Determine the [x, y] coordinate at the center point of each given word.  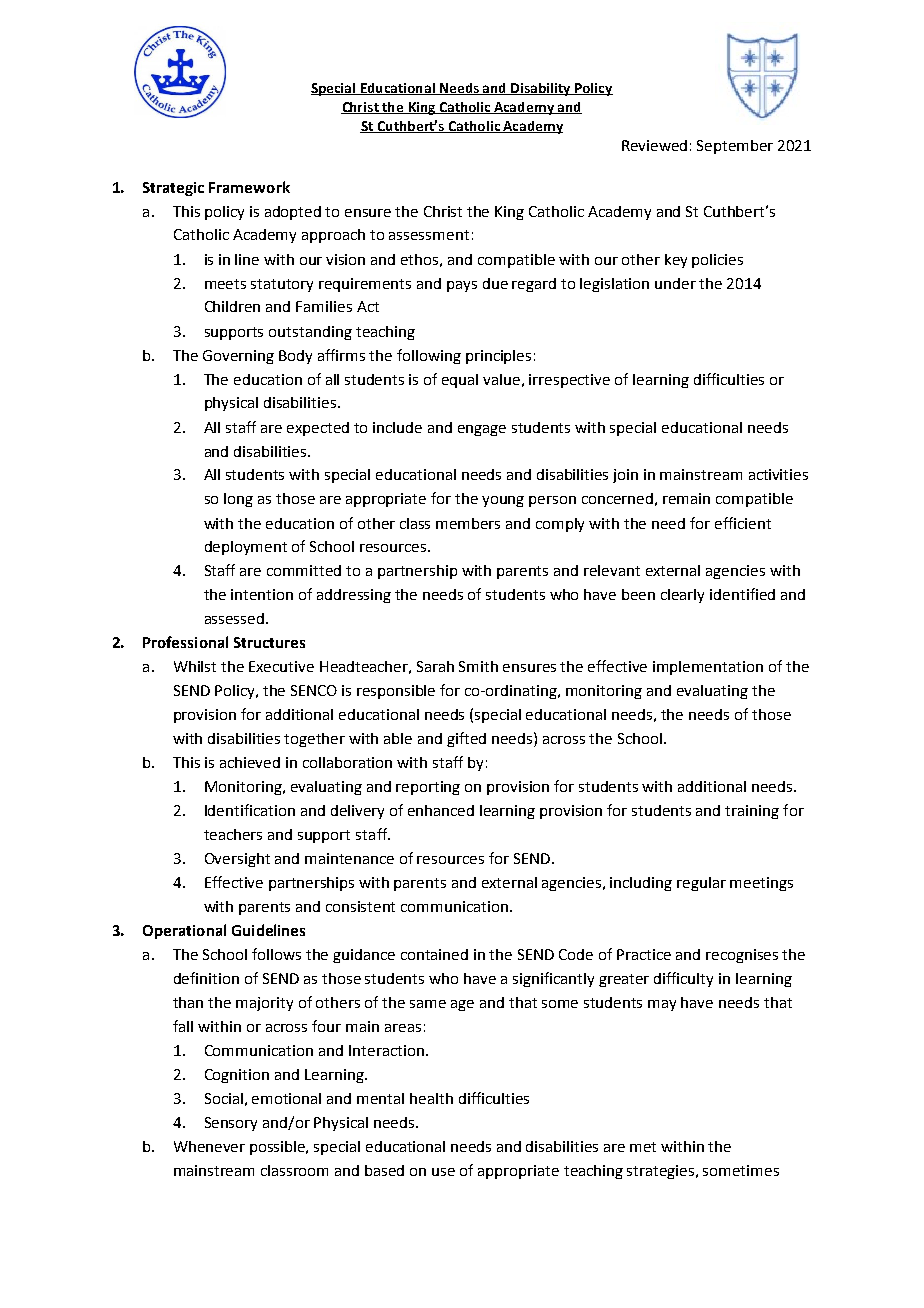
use [443, 1172]
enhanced [441, 810]
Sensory [231, 1124]
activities [778, 474]
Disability [541, 89]
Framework [249, 187]
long [238, 500]
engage [482, 430]
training [752, 812]
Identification [250, 810]
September [735, 147]
